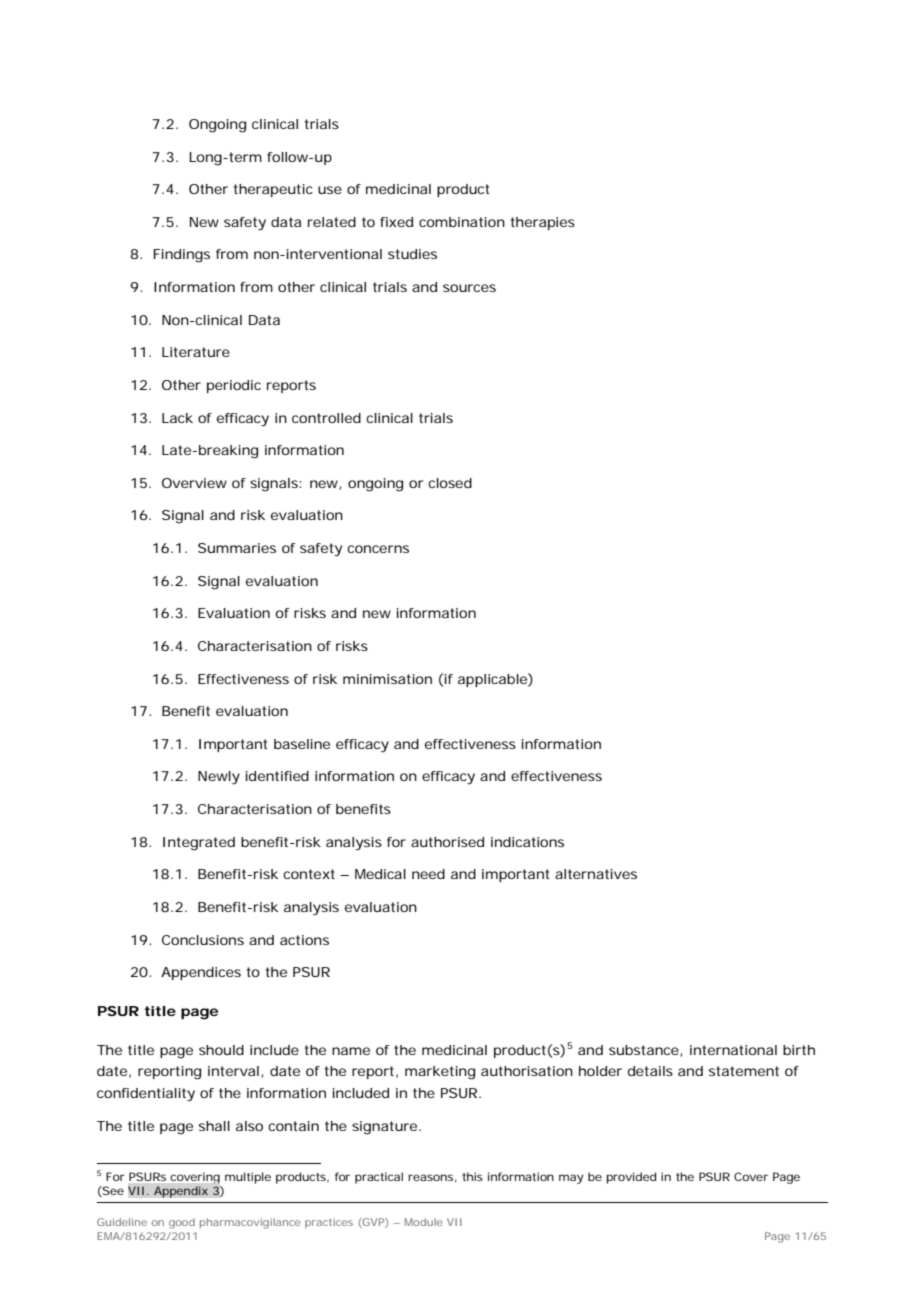 The image size is (924, 1308). What do you see at coordinates (450, 483) in the screenshot?
I see `closed` at bounding box center [450, 483].
